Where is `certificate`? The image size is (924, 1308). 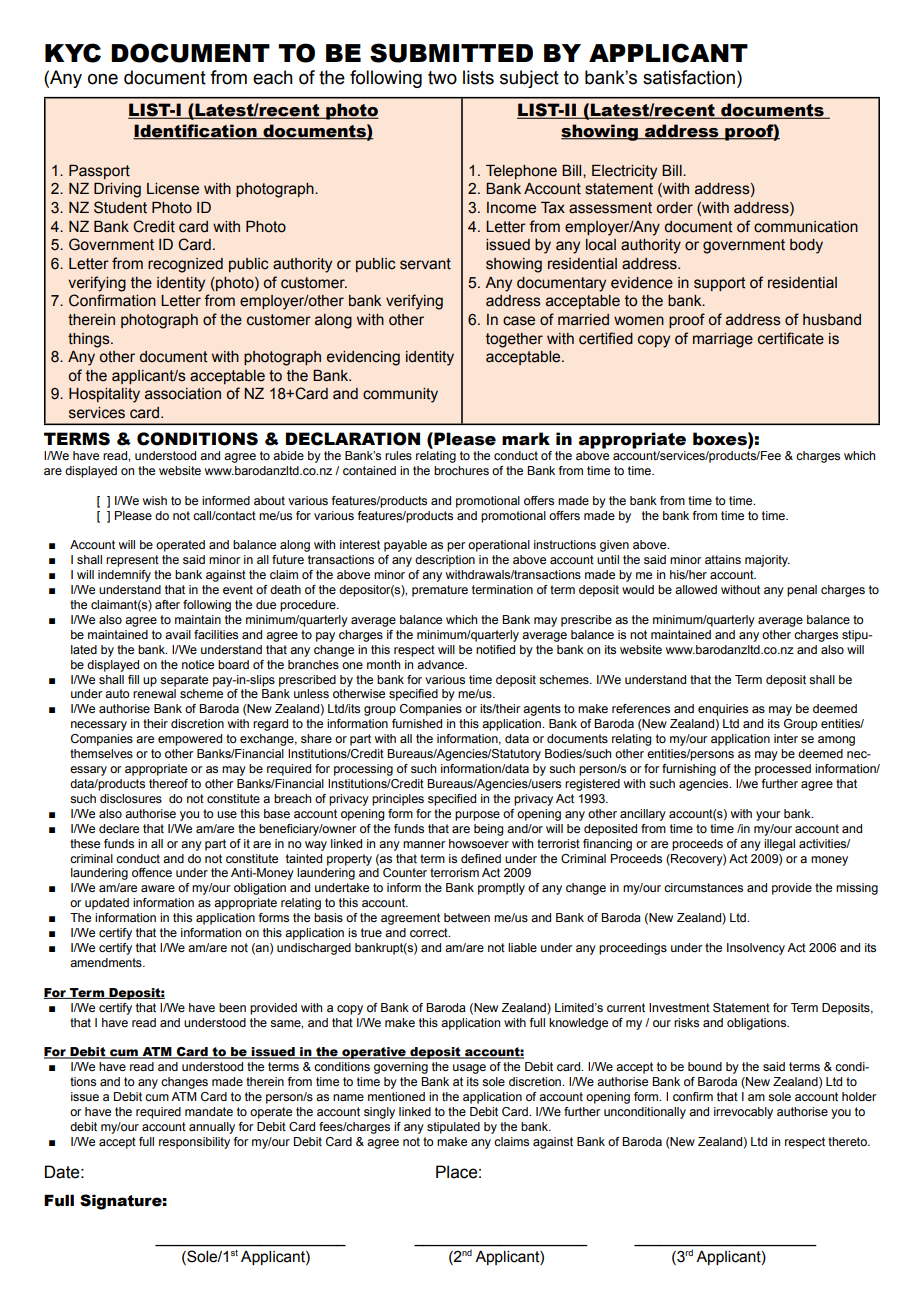
certificate is located at coordinates (791, 338).
